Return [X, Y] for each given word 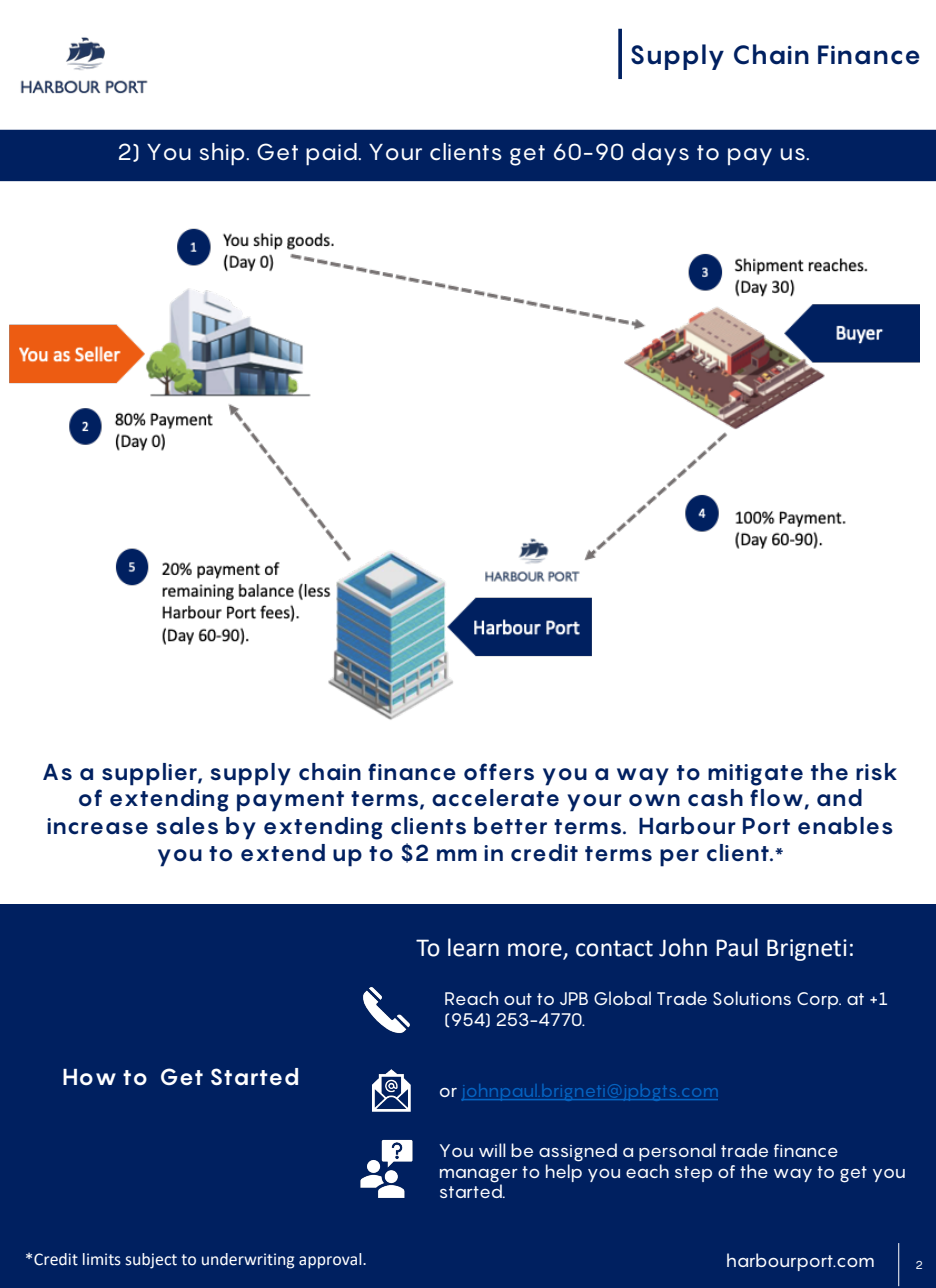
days [660, 154]
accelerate [495, 798]
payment [290, 801]
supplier [150, 774]
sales [187, 826]
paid [332, 154]
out [518, 999]
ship [223, 154]
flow [776, 798]
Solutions [752, 998]
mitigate [755, 775]
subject [151, 1261]
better [510, 826]
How [89, 1077]
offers [499, 772]
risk [876, 772]
